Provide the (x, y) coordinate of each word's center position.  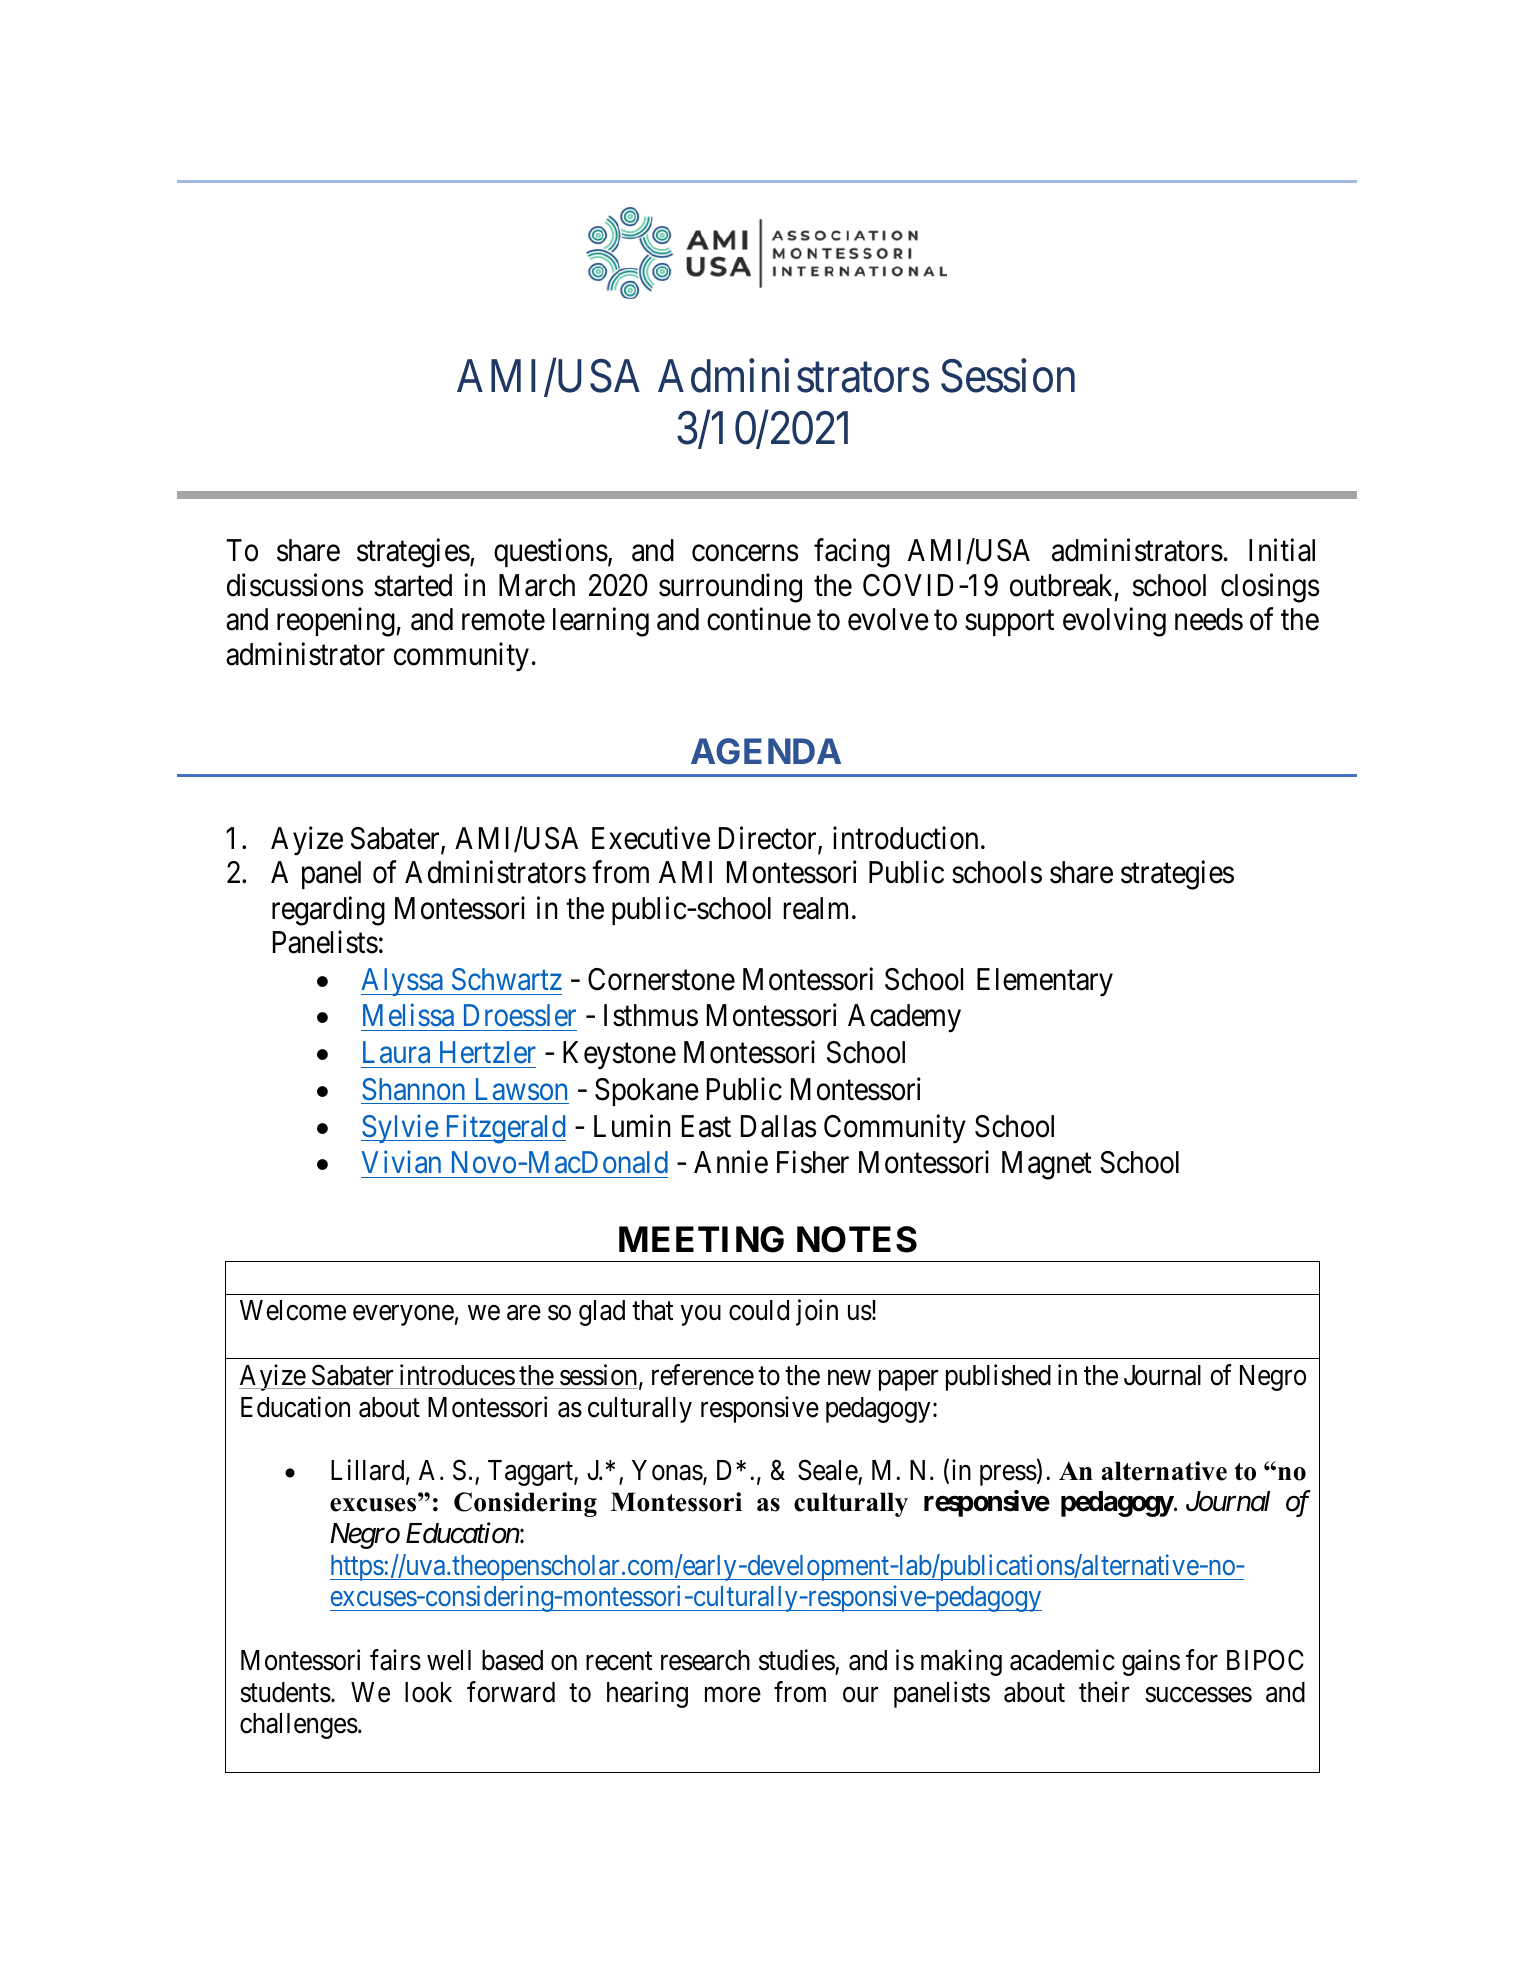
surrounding (730, 588)
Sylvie (400, 1128)
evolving (1114, 622)
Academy (904, 1018)
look (428, 1692)
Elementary (1045, 982)
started (413, 585)
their (1104, 1692)
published (998, 1377)
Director (769, 839)
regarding (328, 911)
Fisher (813, 1162)
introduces (457, 1375)
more (733, 1695)
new (849, 1378)
